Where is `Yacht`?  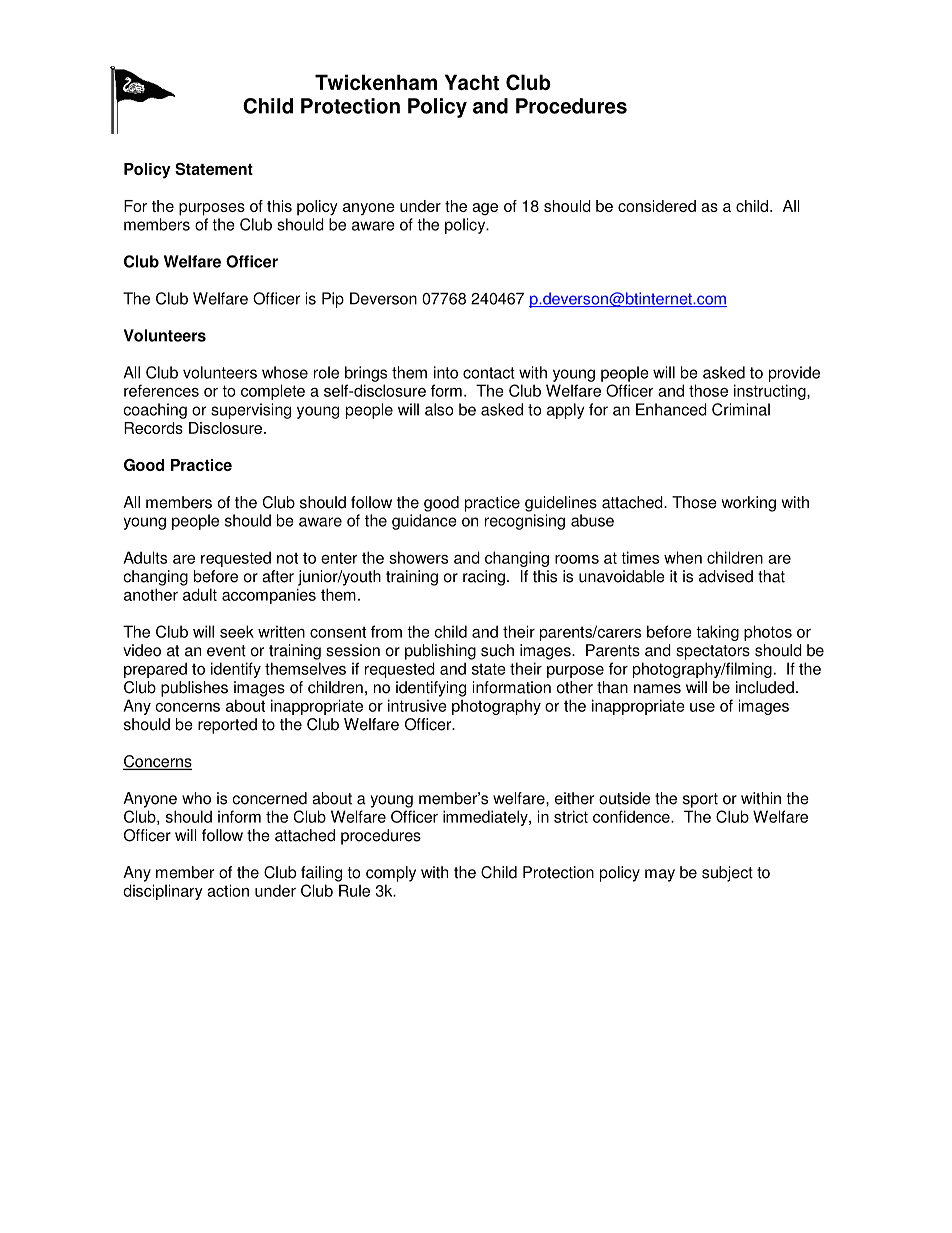 Yacht is located at coordinates (472, 82).
